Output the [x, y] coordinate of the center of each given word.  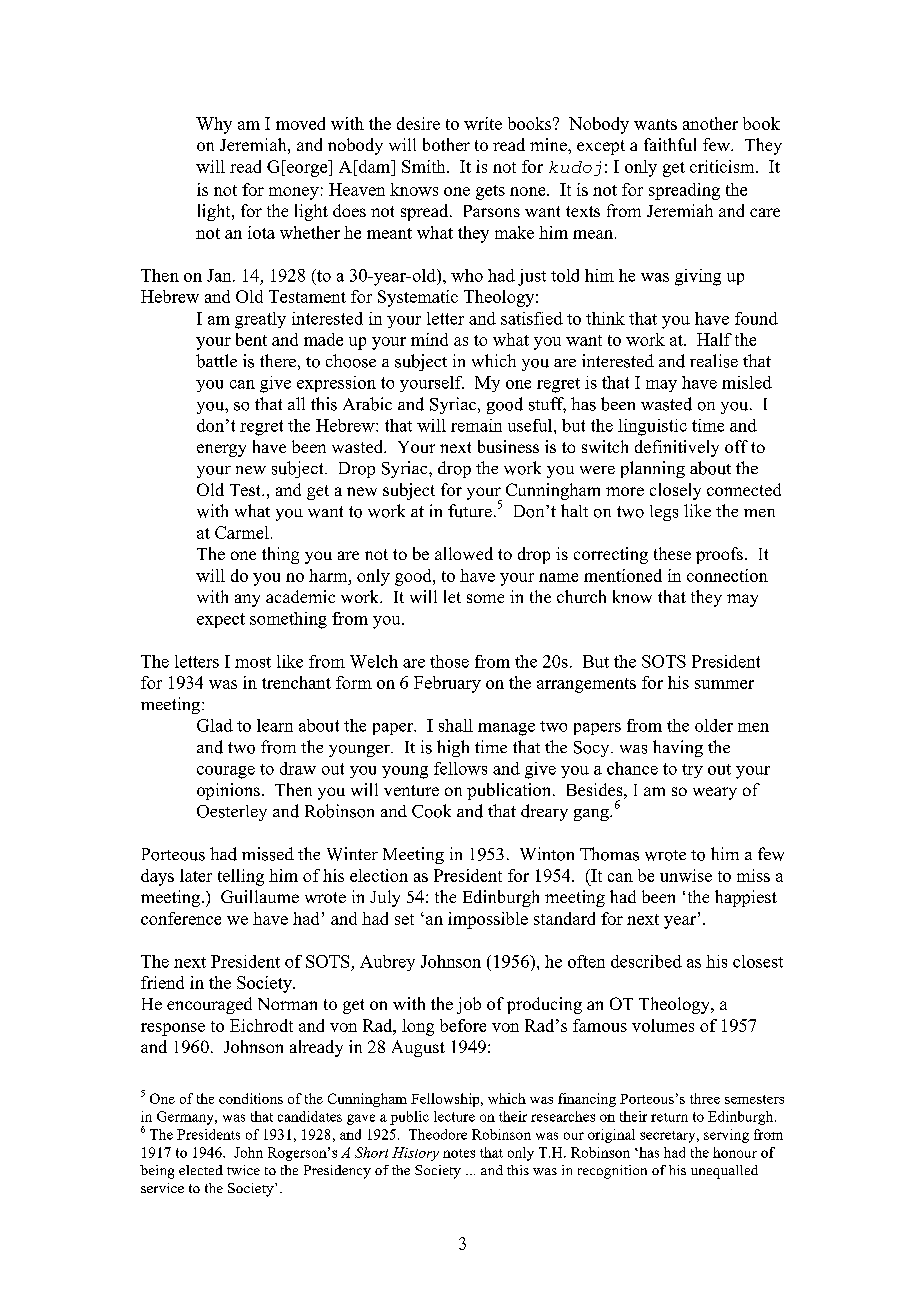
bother [446, 144]
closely [675, 491]
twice [243, 1170]
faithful [670, 144]
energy [221, 450]
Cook [431, 811]
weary [715, 793]
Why [214, 125]
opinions [228, 791]
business [508, 446]
